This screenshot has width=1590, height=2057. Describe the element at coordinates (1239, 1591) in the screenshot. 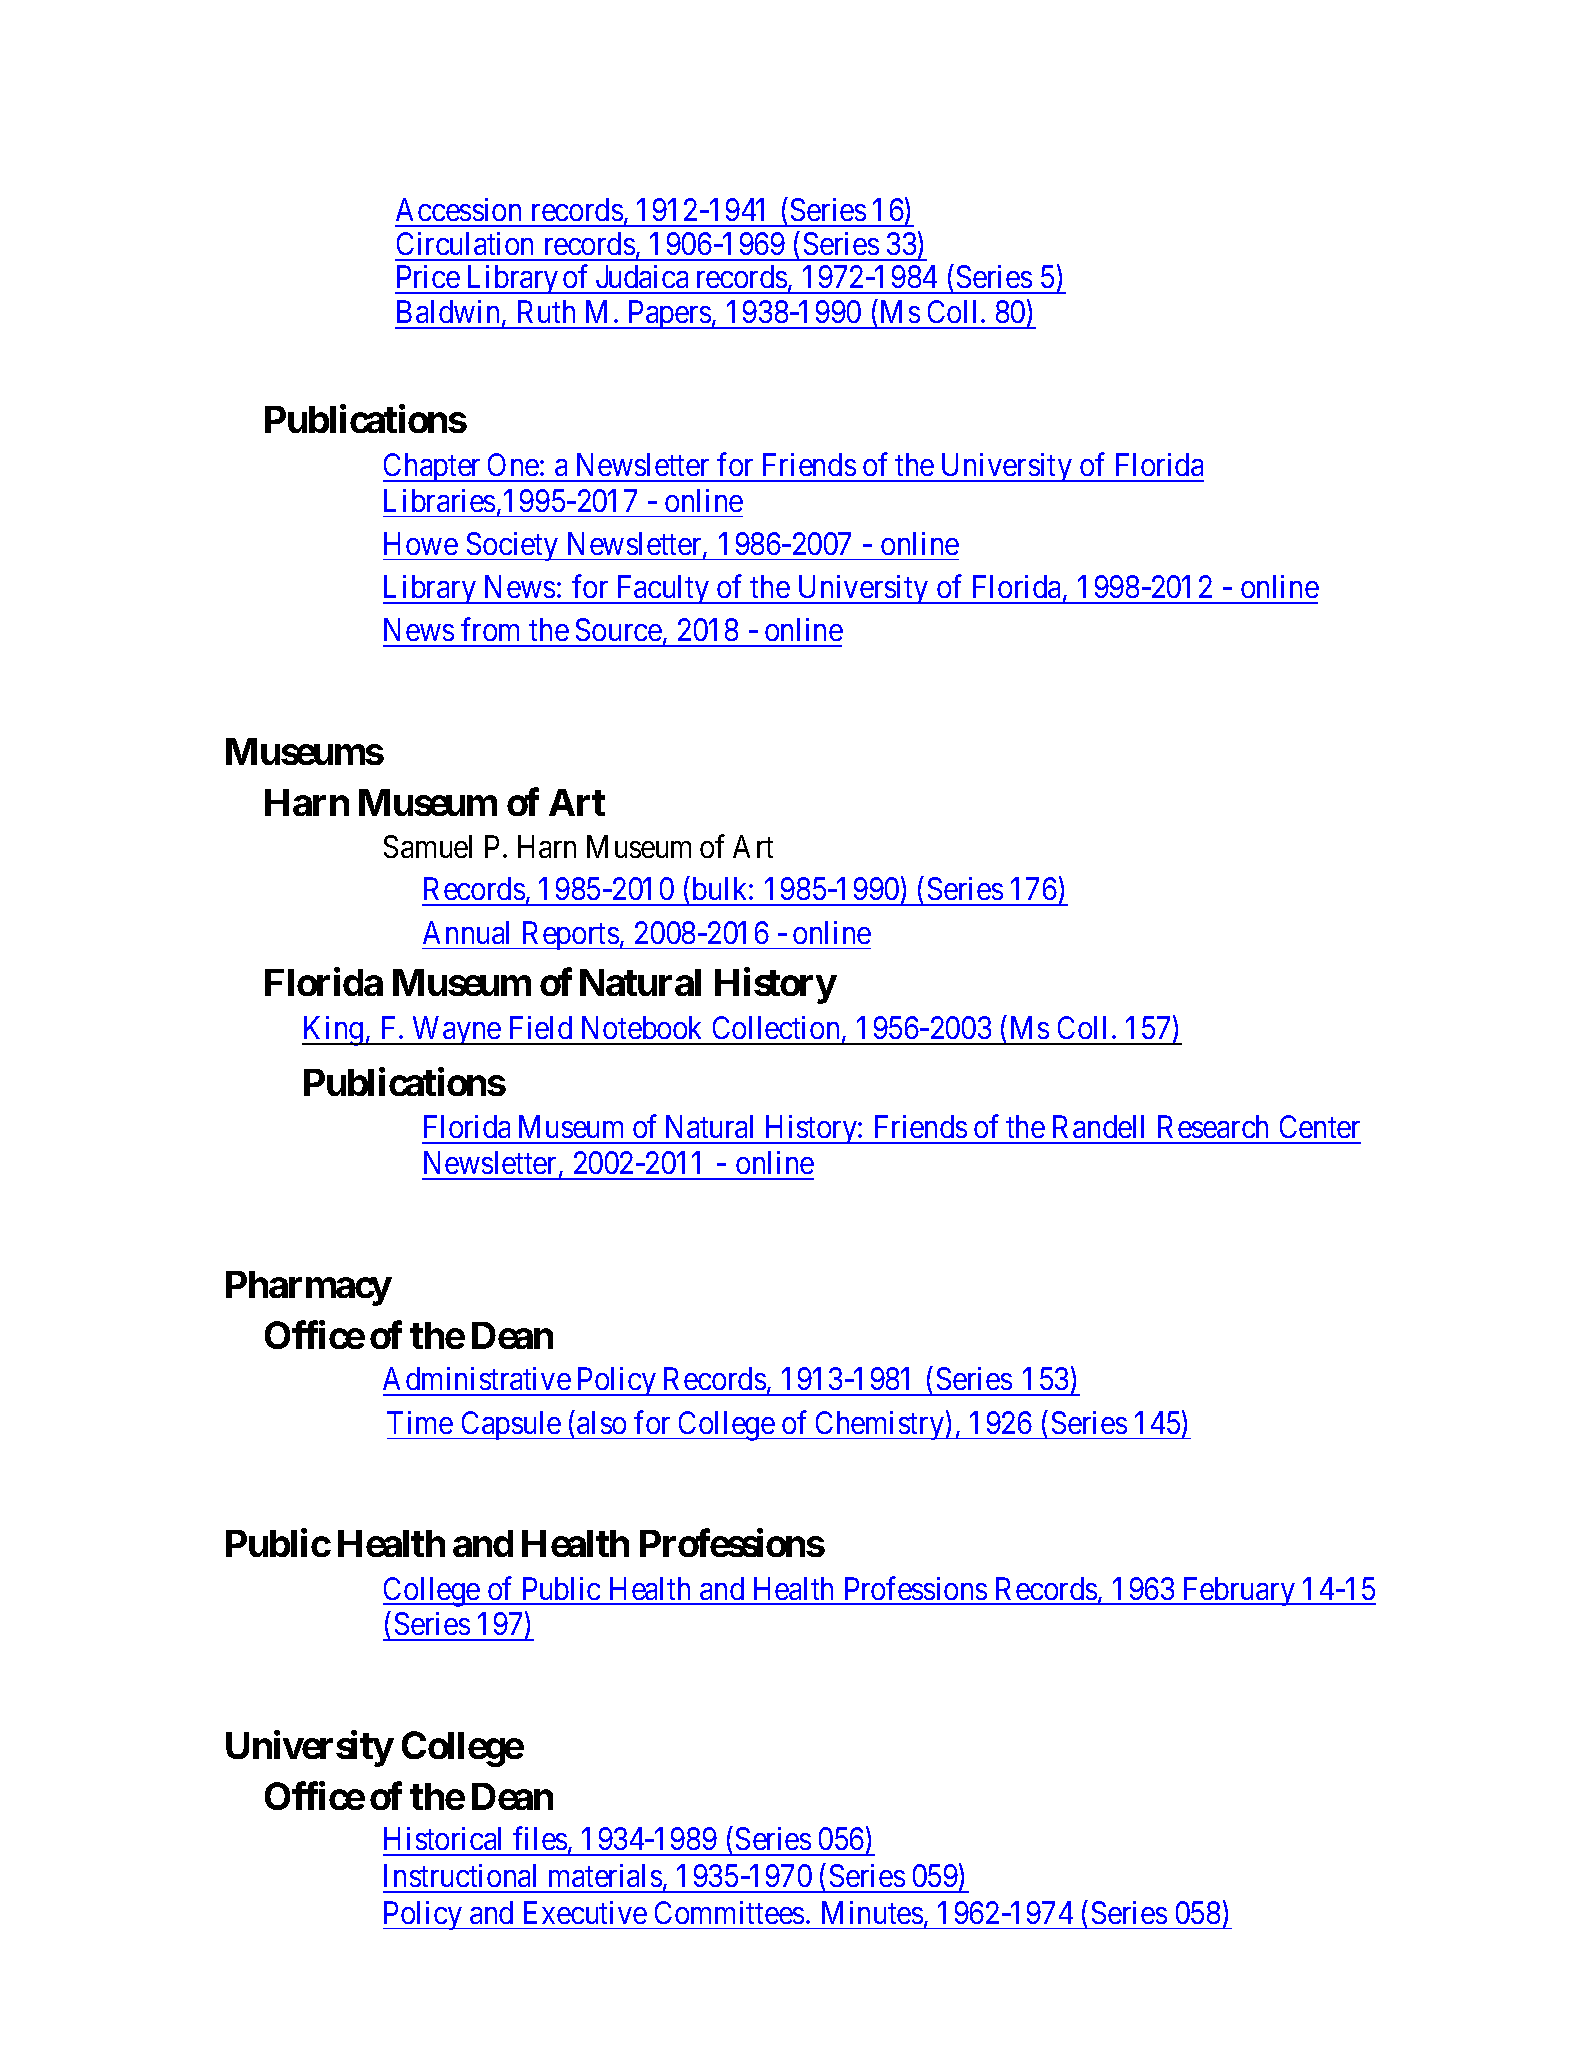

I see `February` at that location.
